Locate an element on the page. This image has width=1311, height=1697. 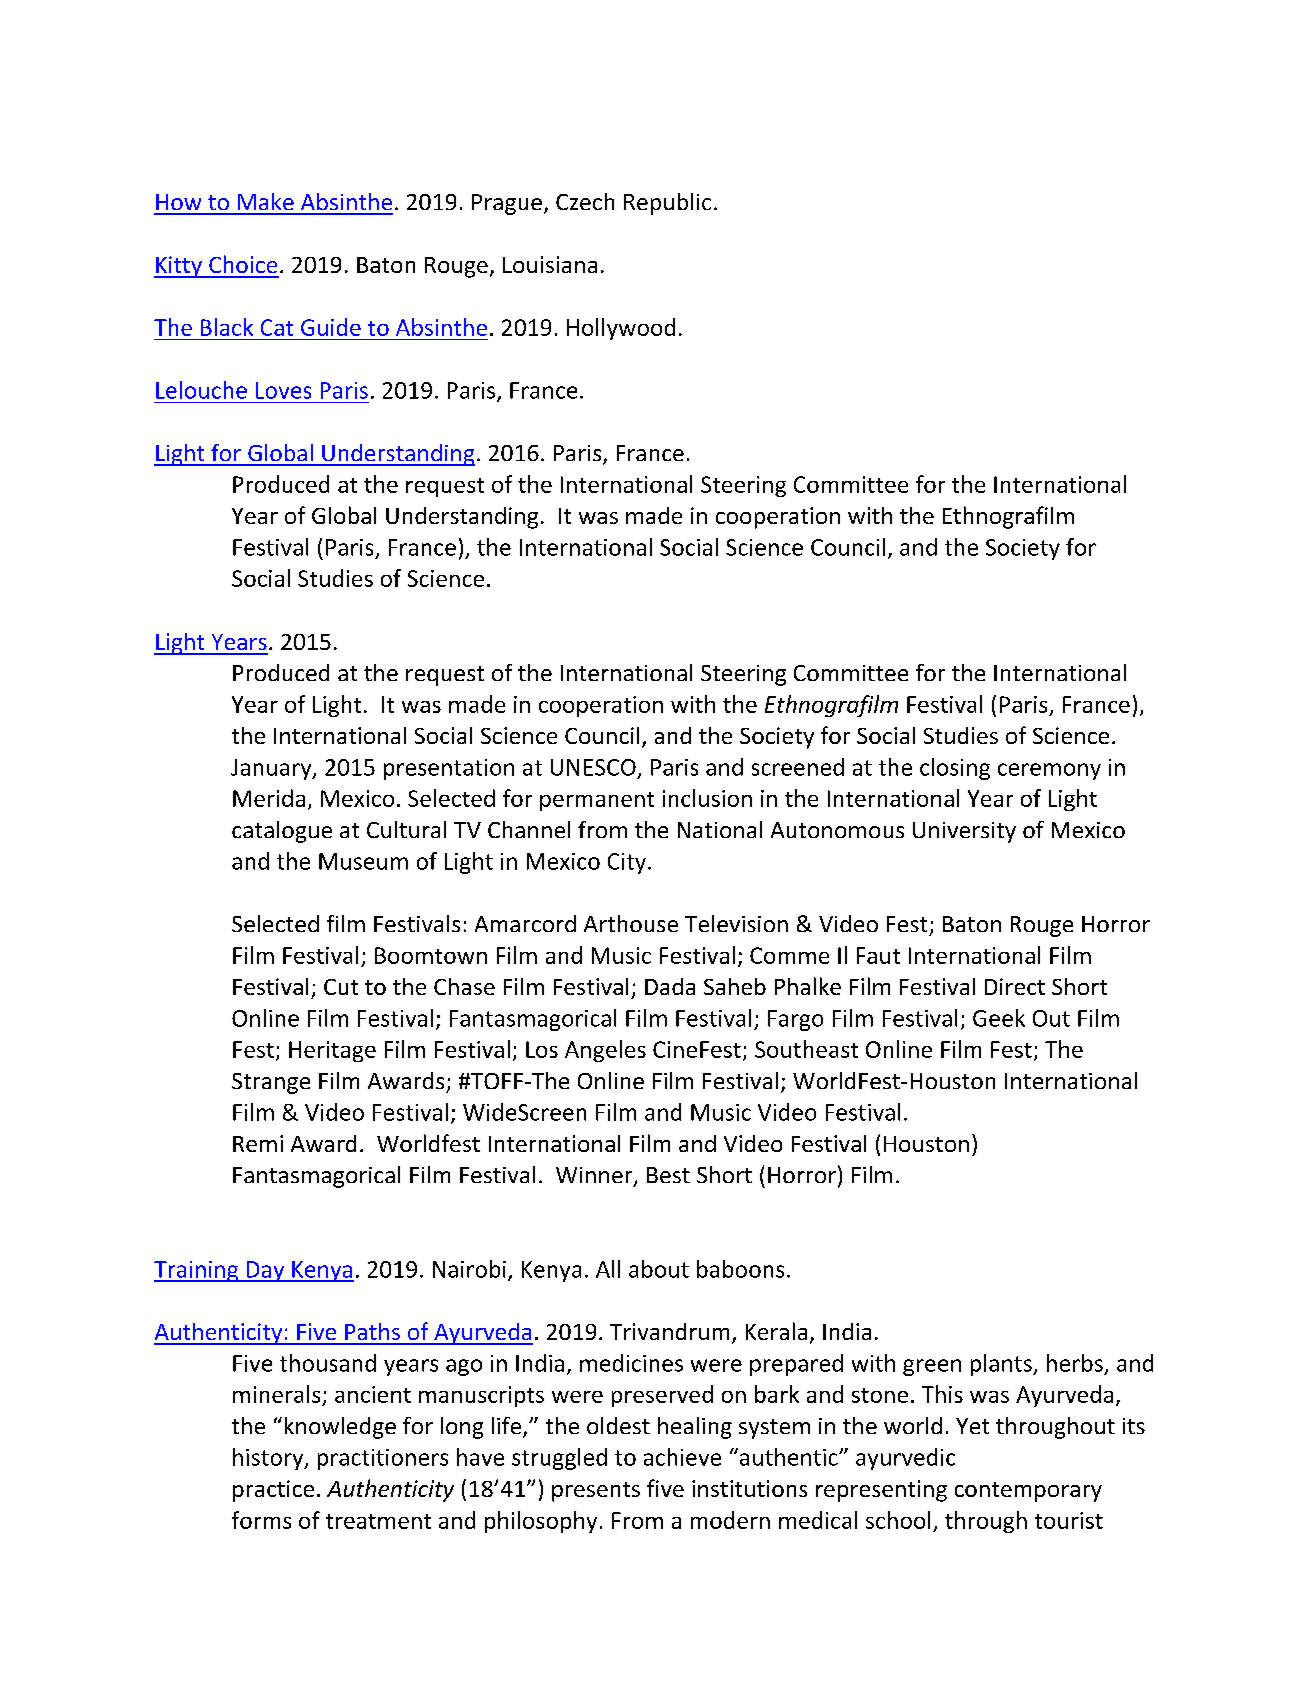
Arthouse is located at coordinates (631, 923).
